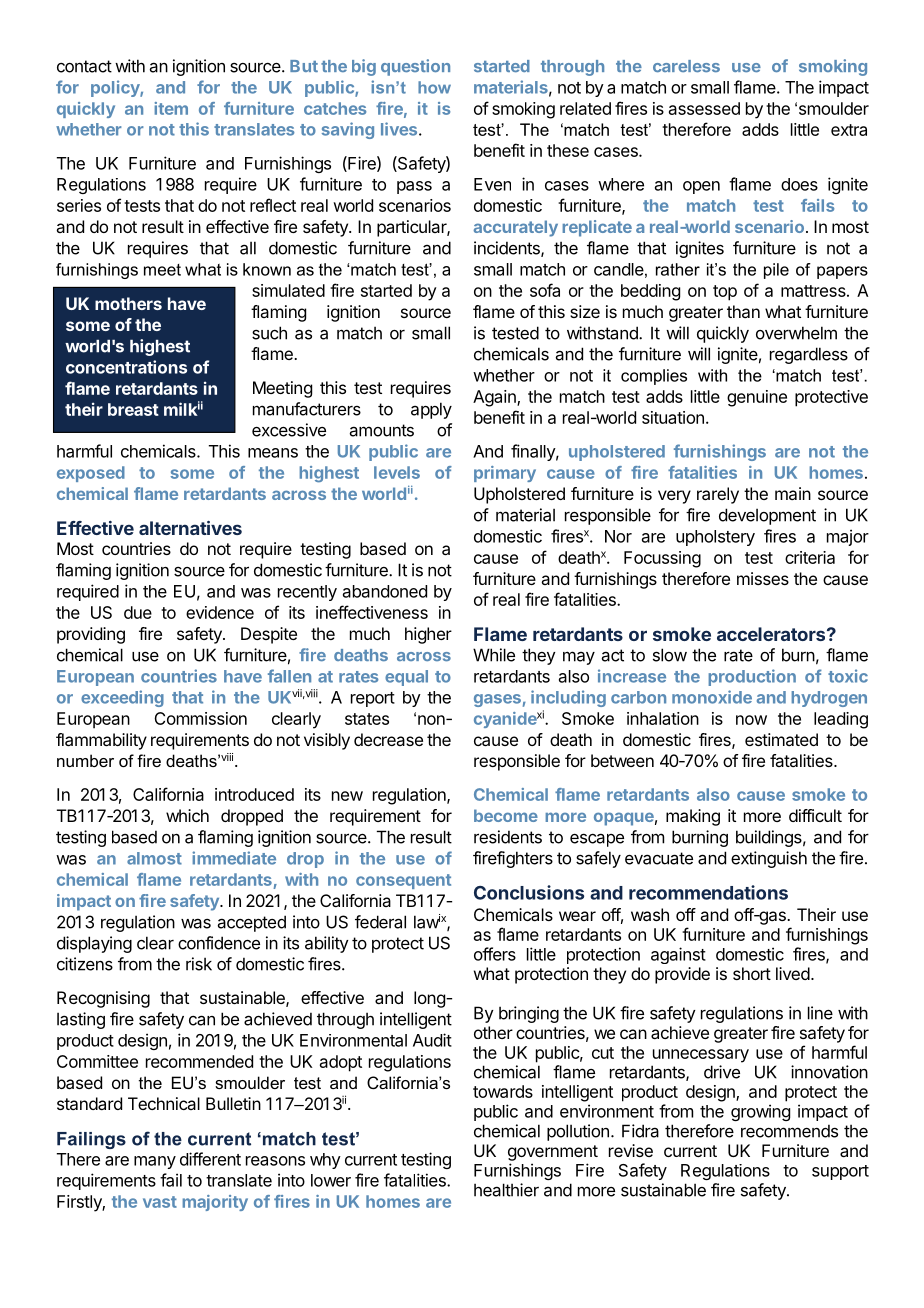  What do you see at coordinates (815, 815) in the document?
I see `difficult` at bounding box center [815, 815].
